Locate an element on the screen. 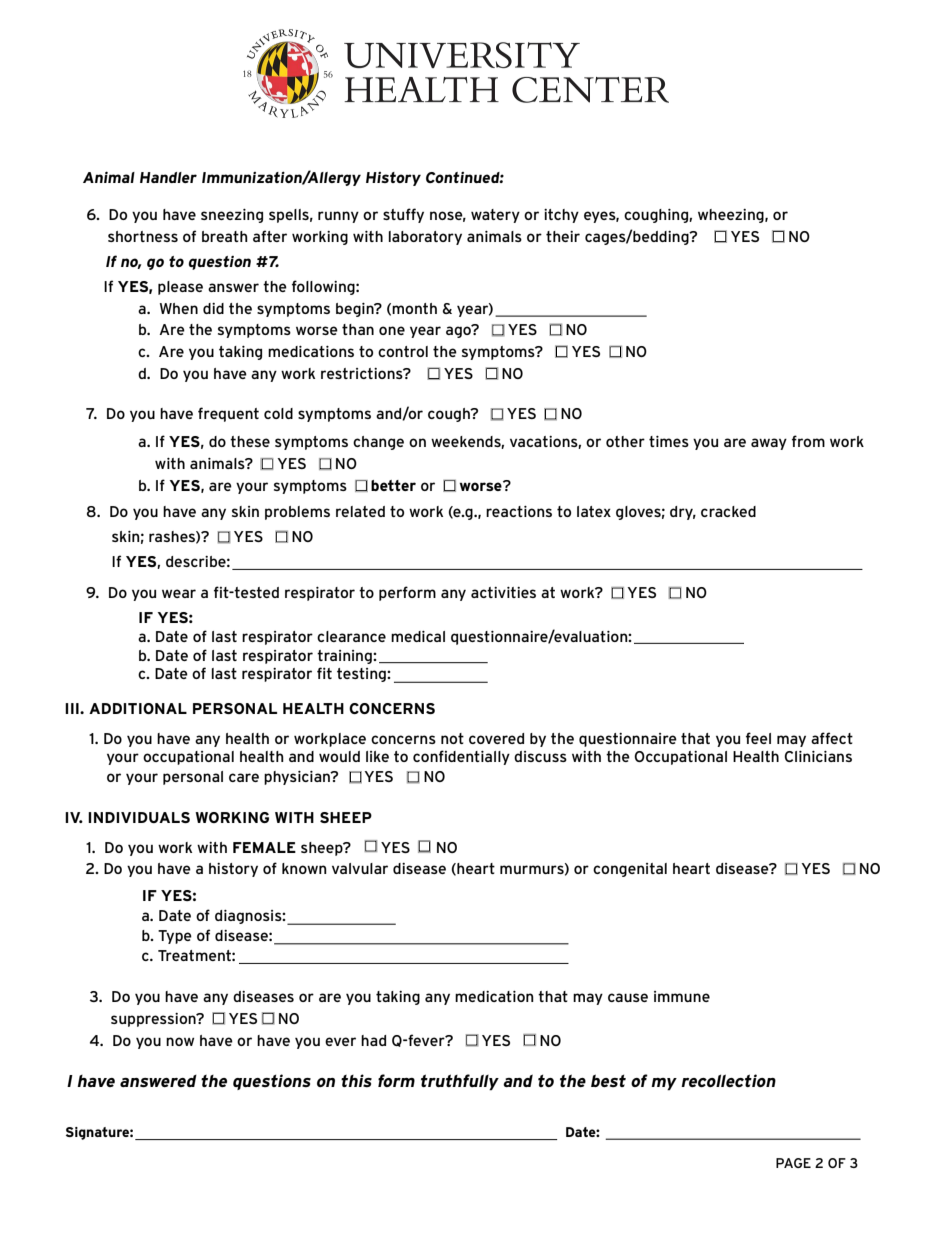 The width and height of the screenshot is (952, 1233). shortness is located at coordinates (143, 236).
